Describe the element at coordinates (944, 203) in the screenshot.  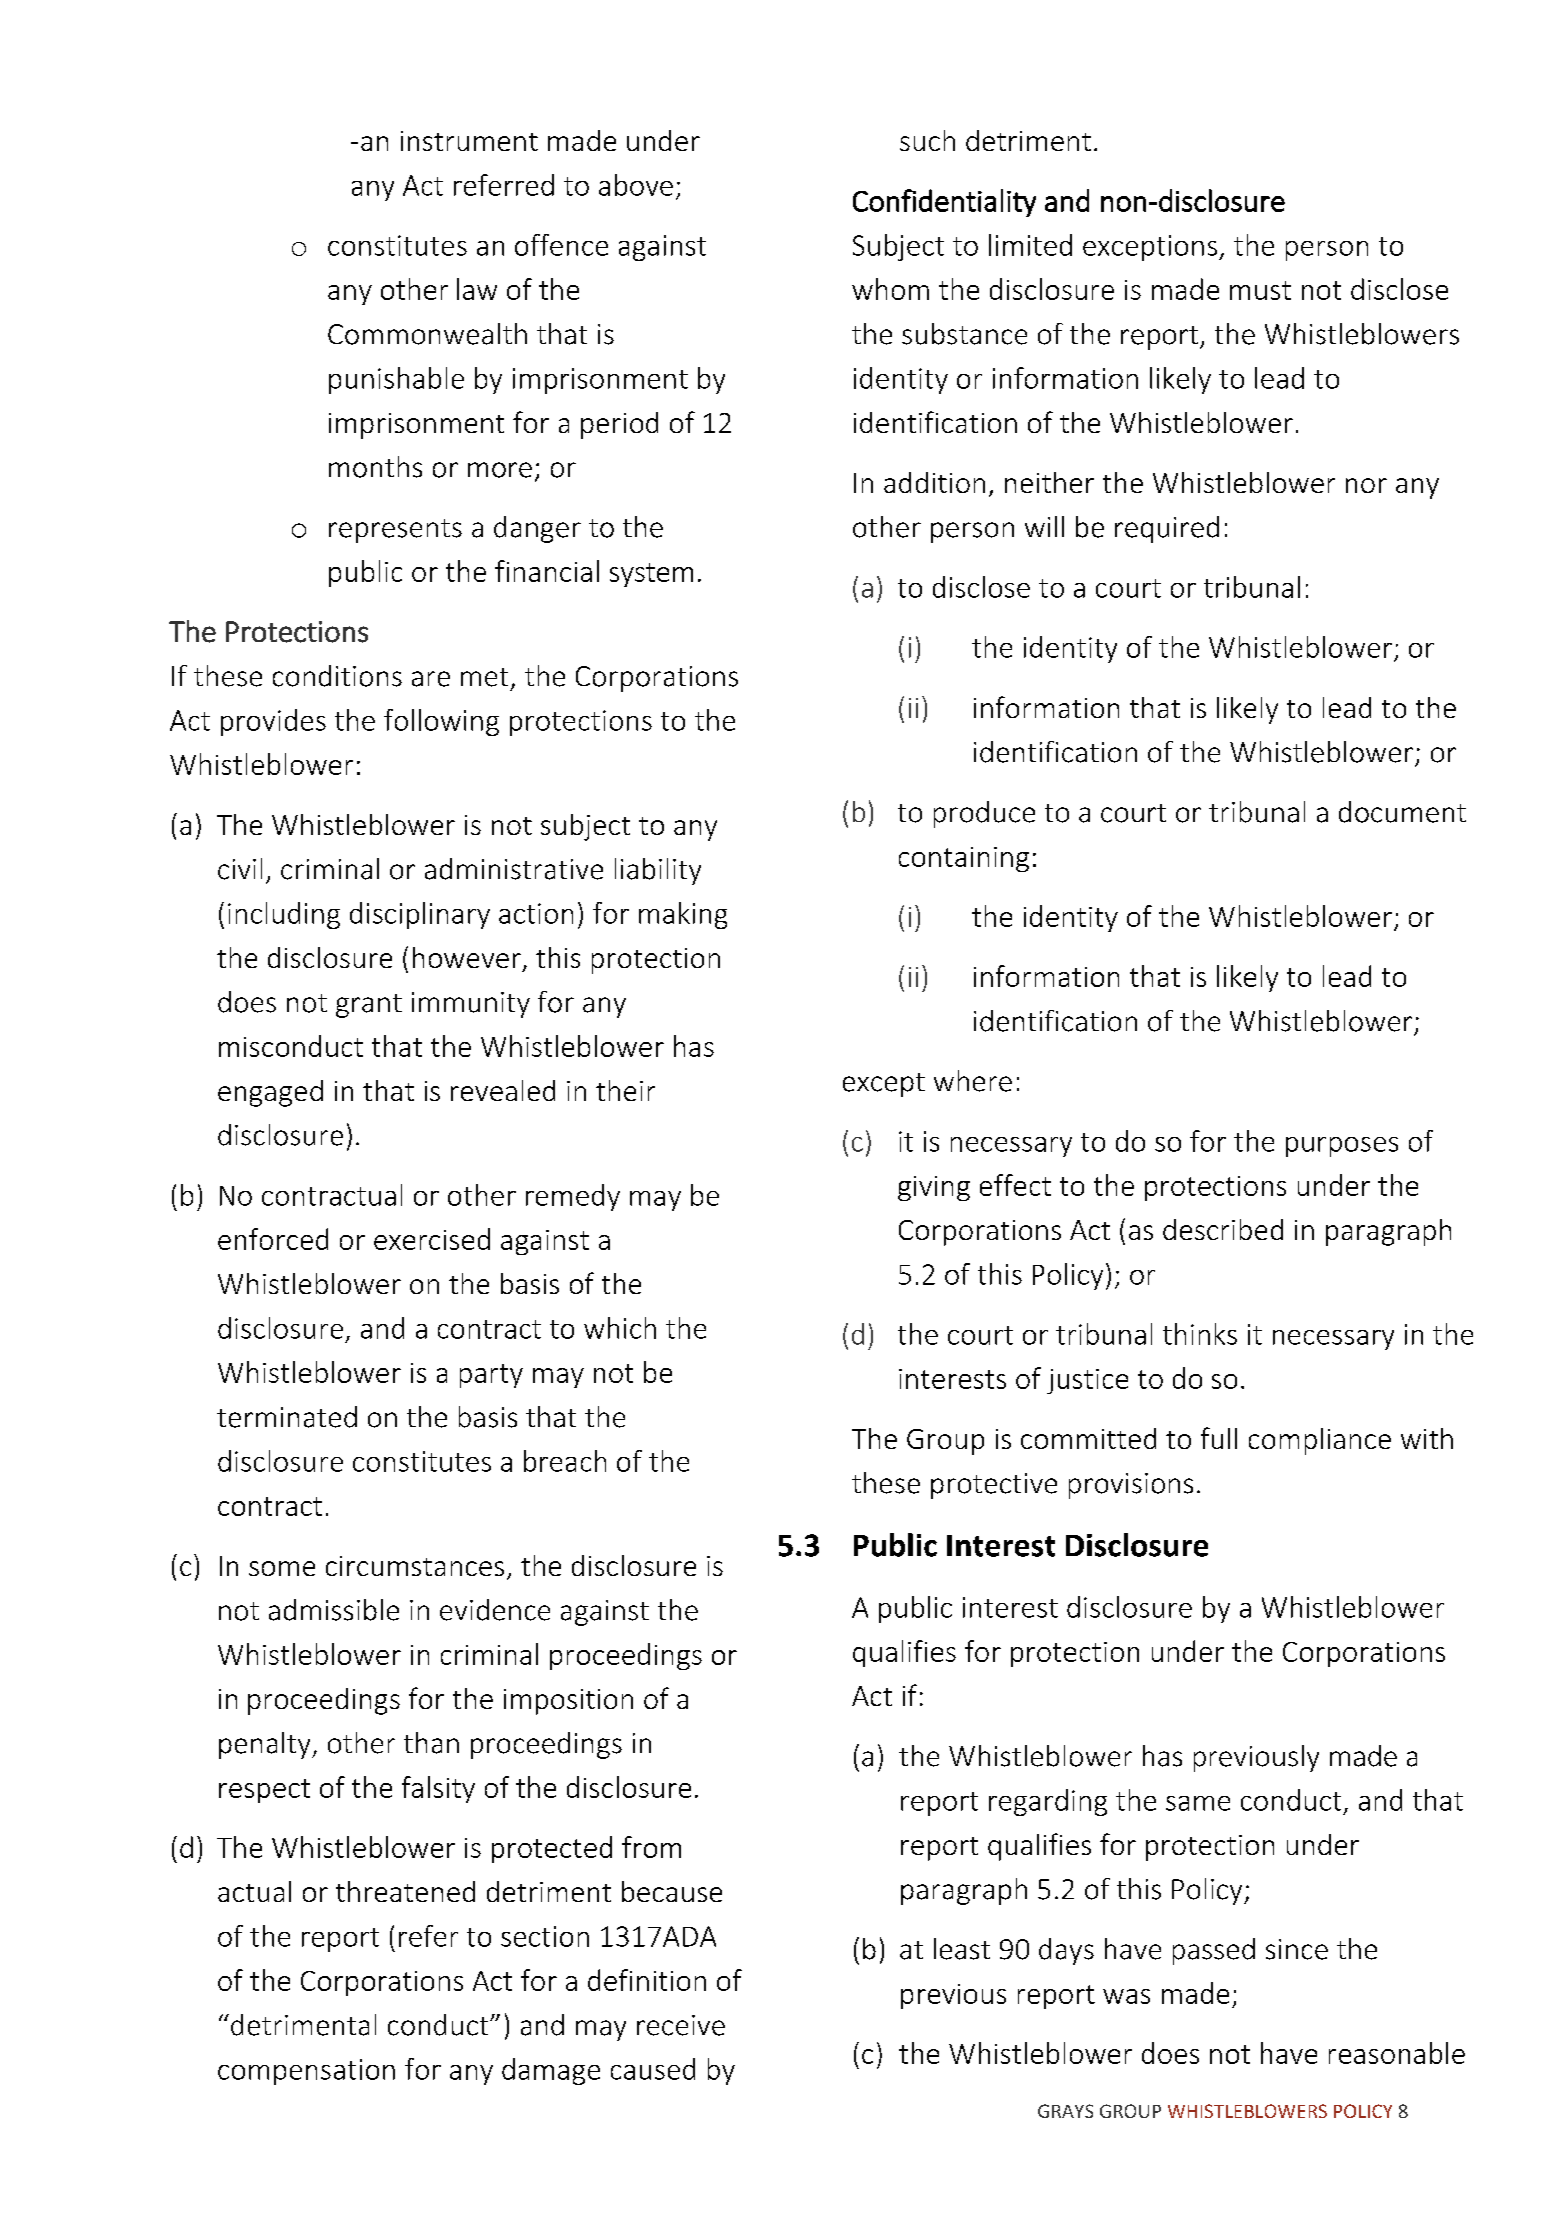
I see `Confidentiality` at that location.
